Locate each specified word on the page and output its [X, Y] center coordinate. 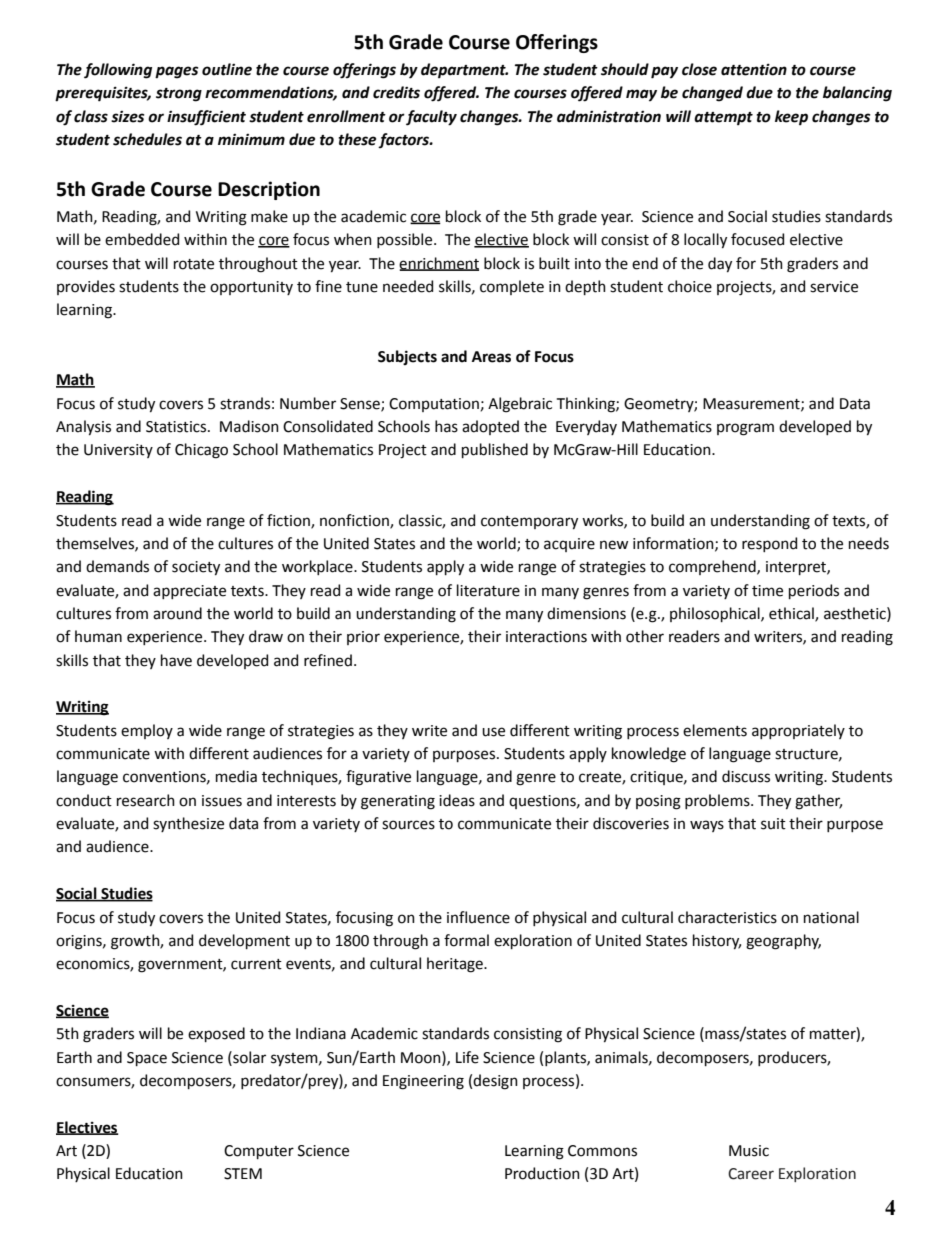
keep [791, 117]
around [177, 613]
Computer [259, 1152]
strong [179, 95]
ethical [792, 614]
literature [488, 590]
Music [749, 1151]
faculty [431, 118]
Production [542, 1173]
